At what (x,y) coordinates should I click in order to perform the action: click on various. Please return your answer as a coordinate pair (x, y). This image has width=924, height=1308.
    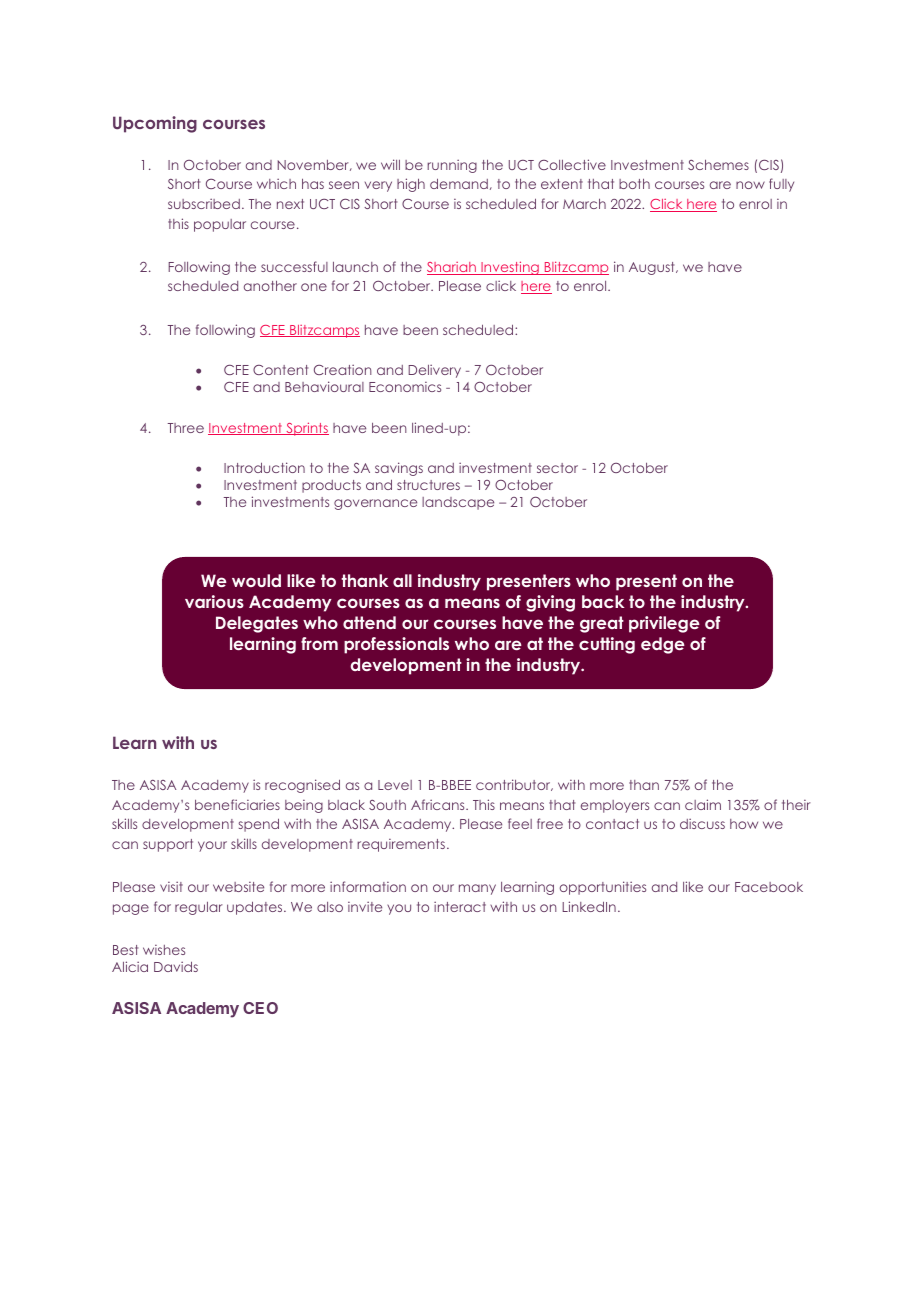
    Looking at the image, I should click on (214, 601).
